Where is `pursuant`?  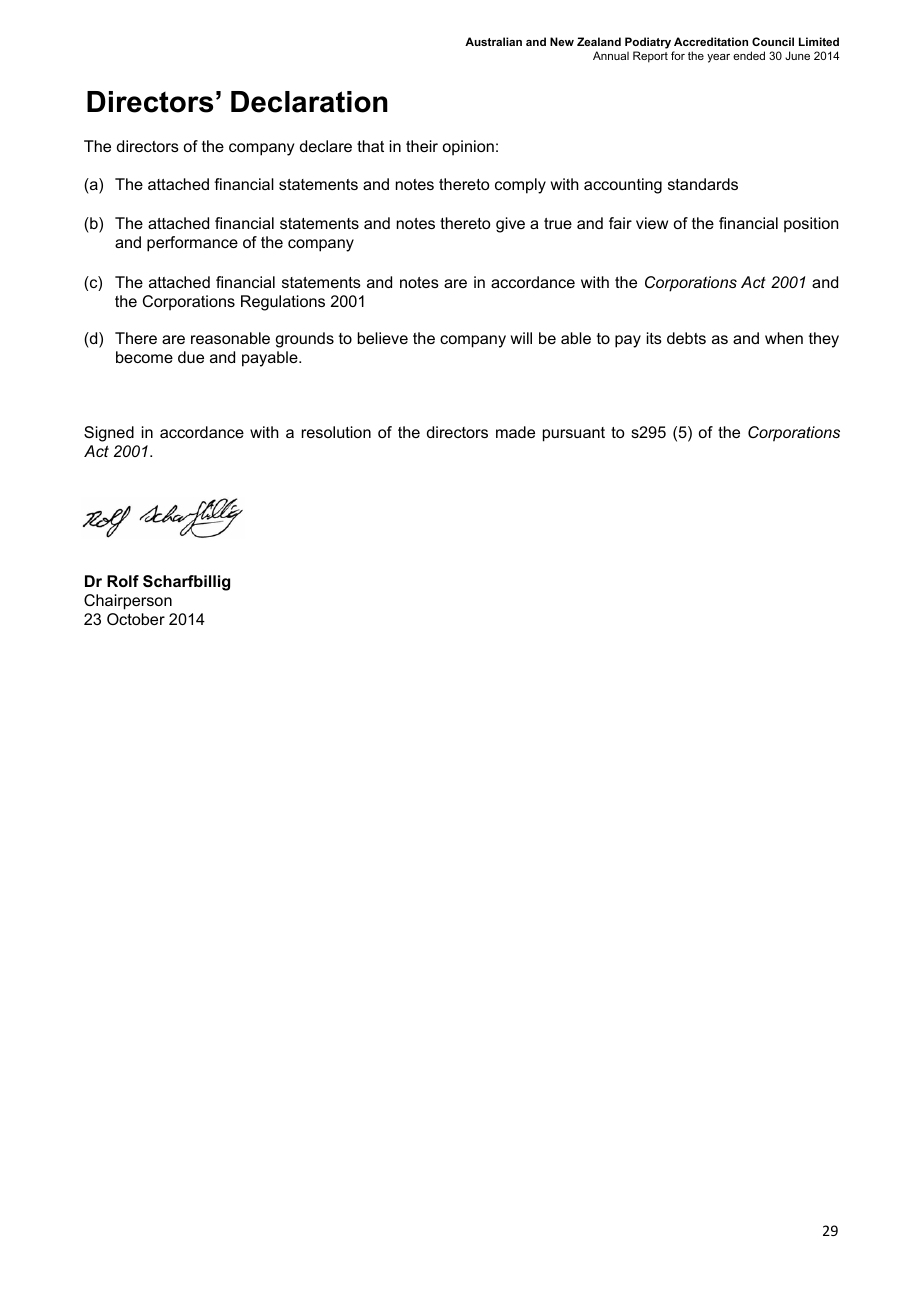 pursuant is located at coordinates (574, 434).
